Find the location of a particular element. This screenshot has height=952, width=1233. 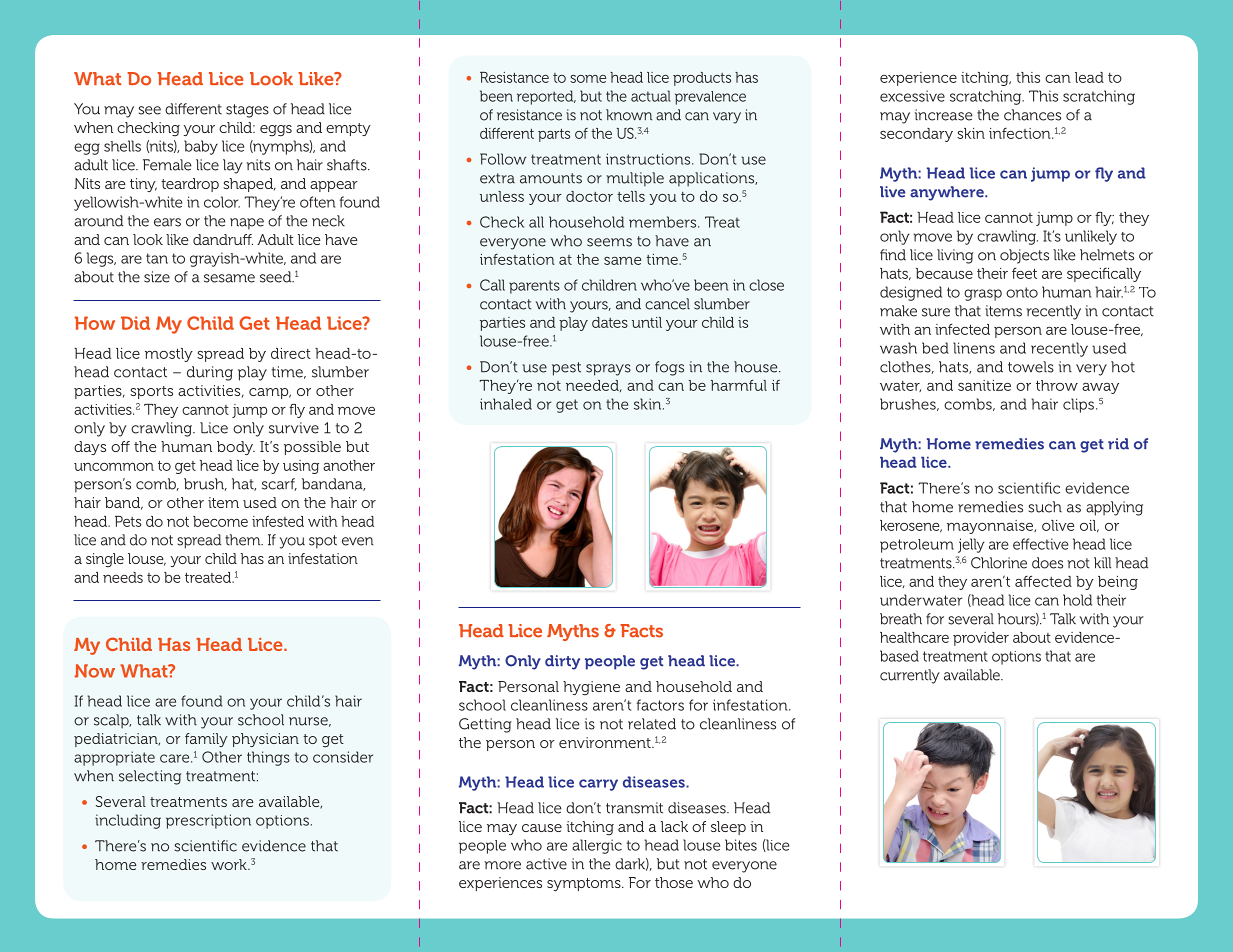

affected is located at coordinates (1043, 581).
